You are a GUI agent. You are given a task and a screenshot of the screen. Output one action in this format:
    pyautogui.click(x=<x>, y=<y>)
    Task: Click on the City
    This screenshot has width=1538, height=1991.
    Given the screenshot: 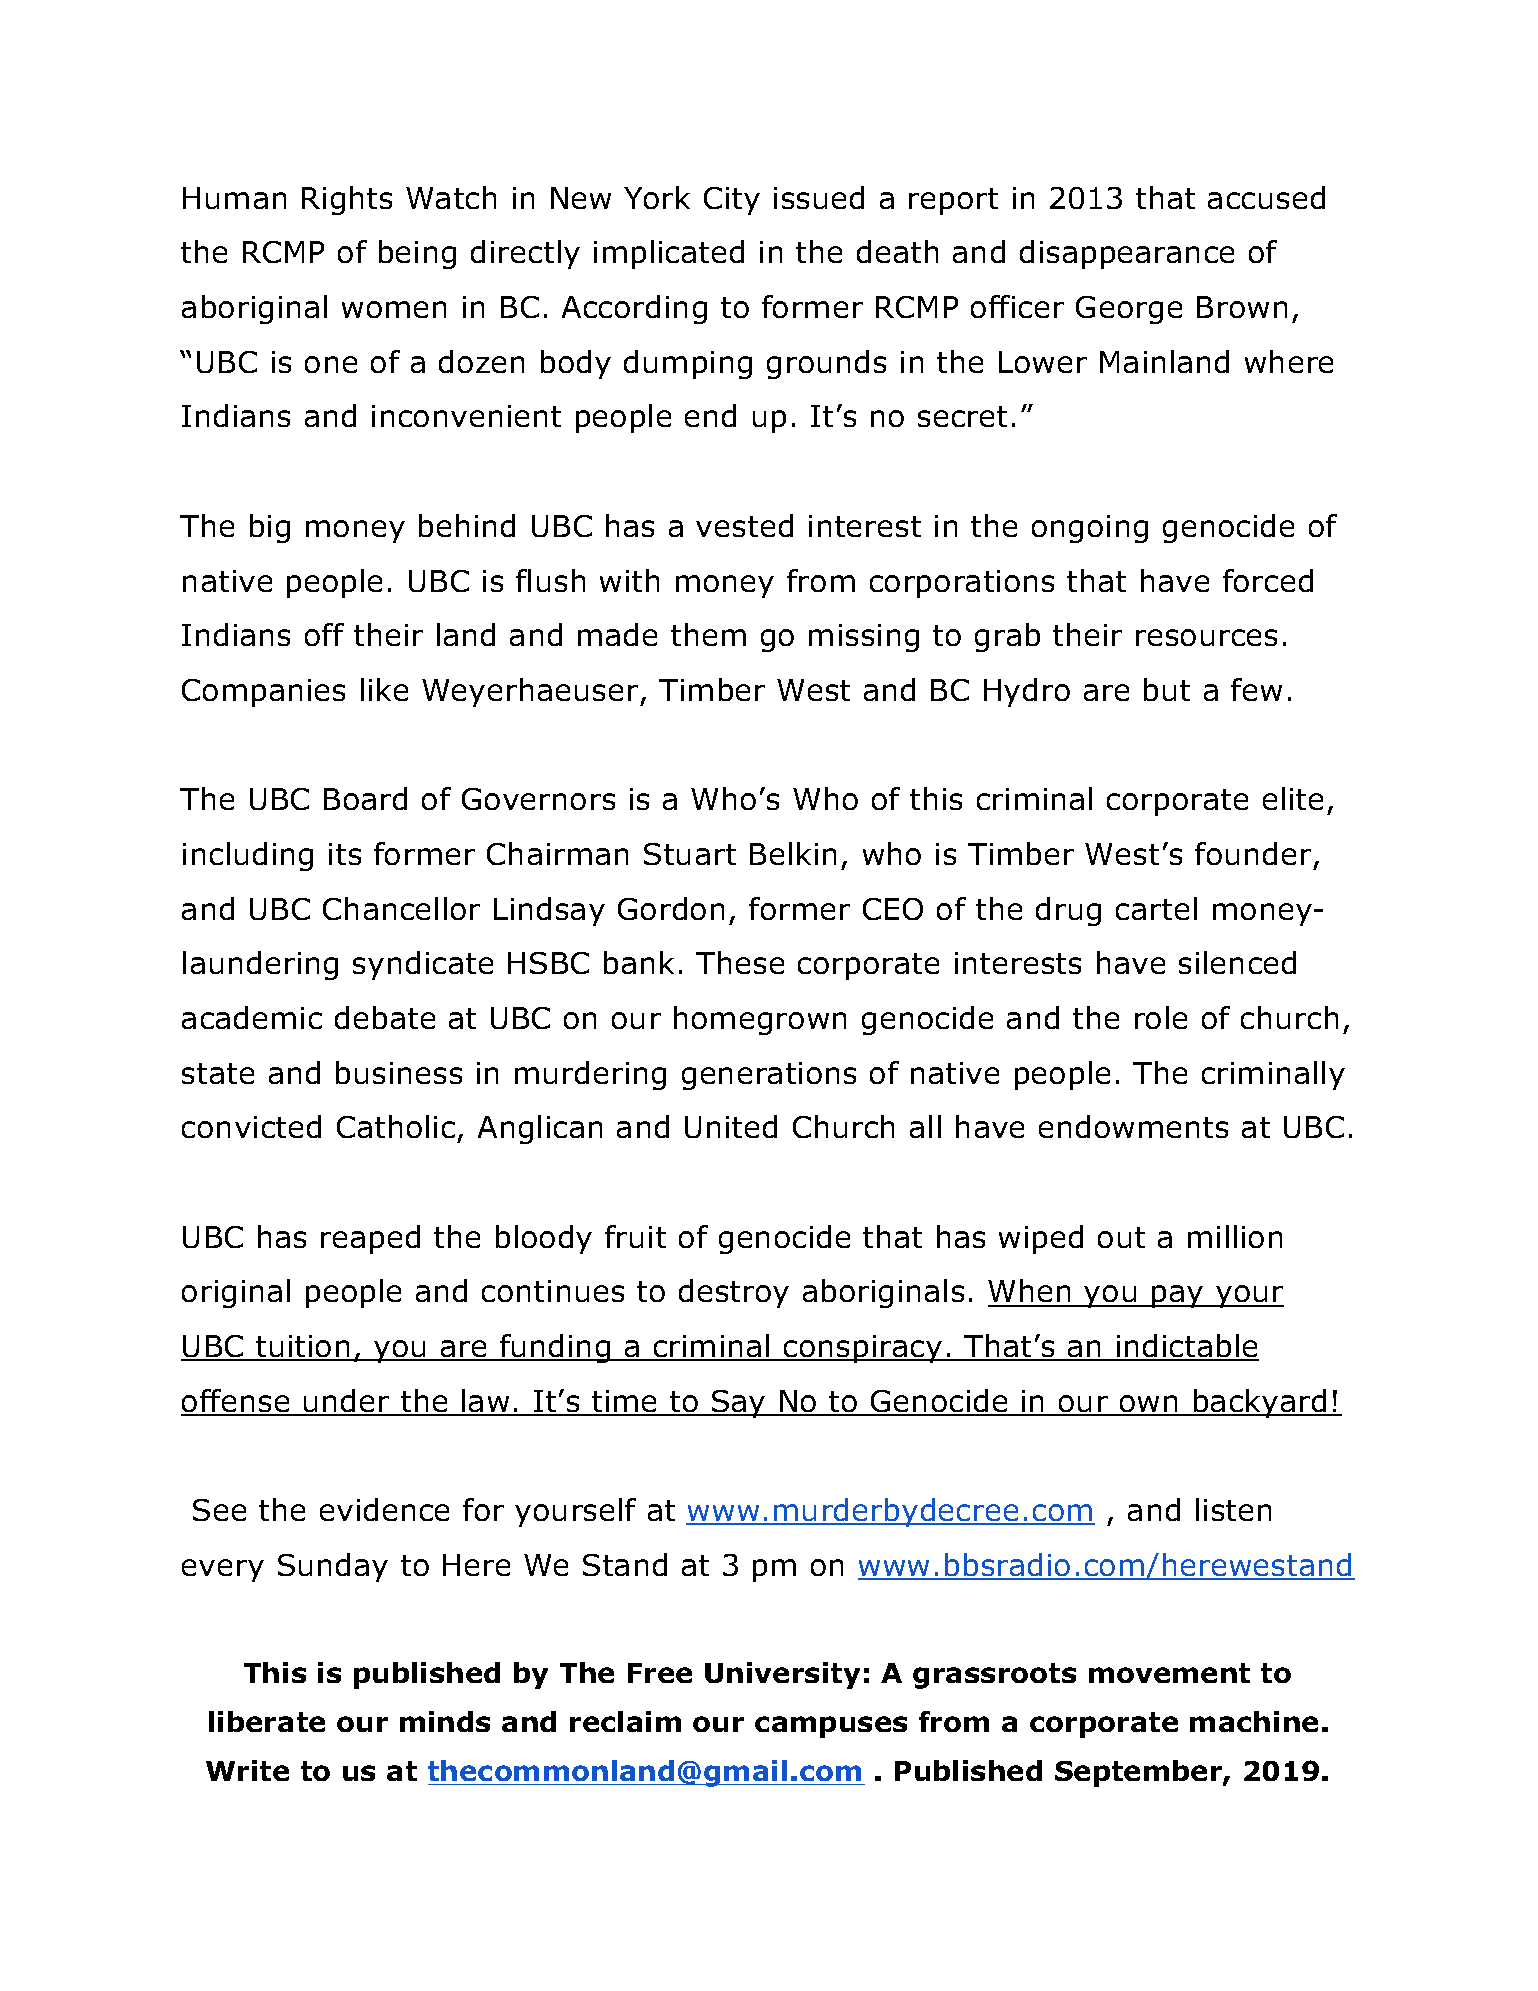 What is the action you would take?
    pyautogui.click(x=732, y=201)
